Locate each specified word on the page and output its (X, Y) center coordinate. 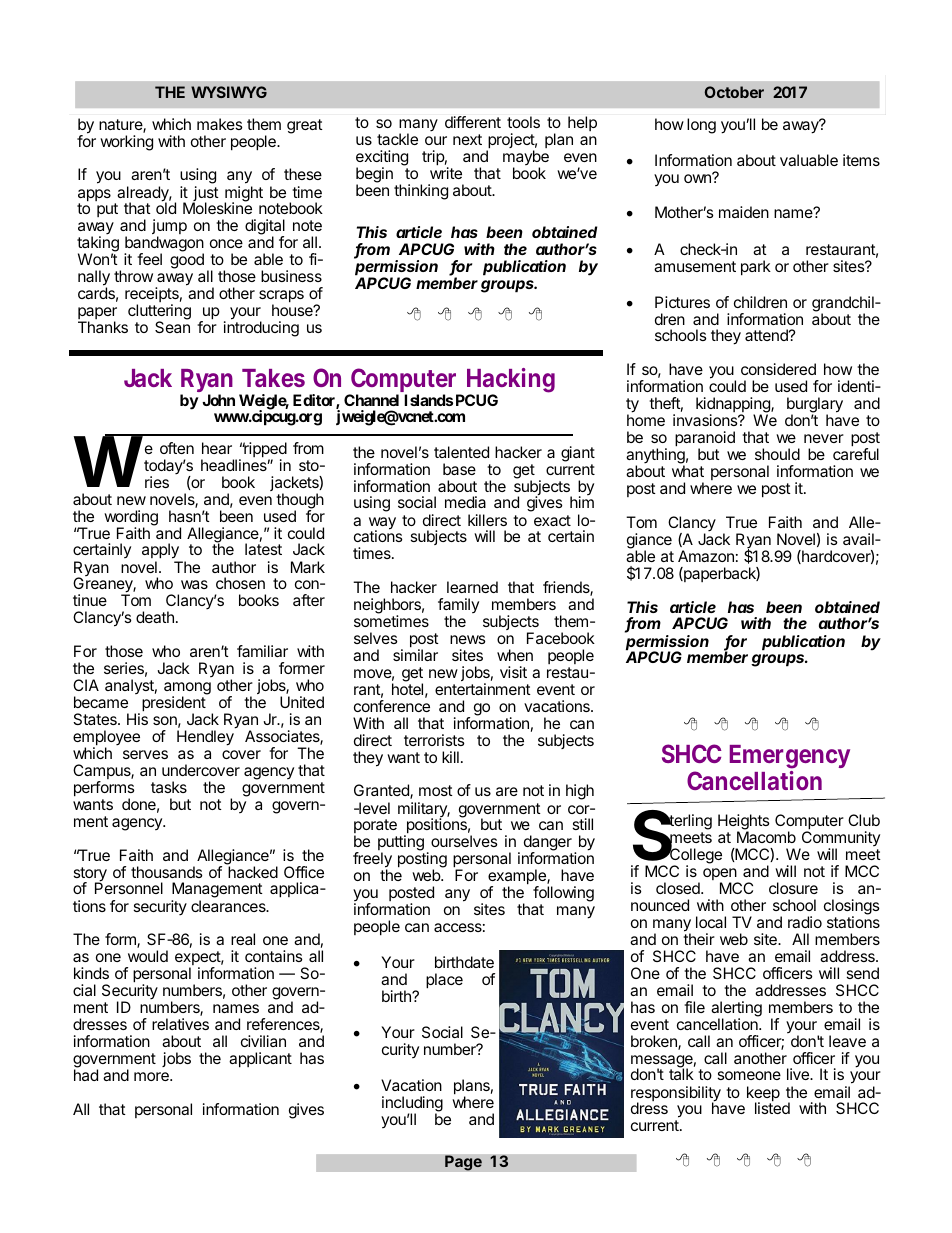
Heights (744, 823)
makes (220, 124)
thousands (167, 872)
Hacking (511, 382)
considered (778, 369)
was (194, 584)
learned (472, 587)
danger (548, 844)
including (412, 1105)
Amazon (706, 556)
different (473, 122)
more (152, 1076)
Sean (172, 327)
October (734, 92)
